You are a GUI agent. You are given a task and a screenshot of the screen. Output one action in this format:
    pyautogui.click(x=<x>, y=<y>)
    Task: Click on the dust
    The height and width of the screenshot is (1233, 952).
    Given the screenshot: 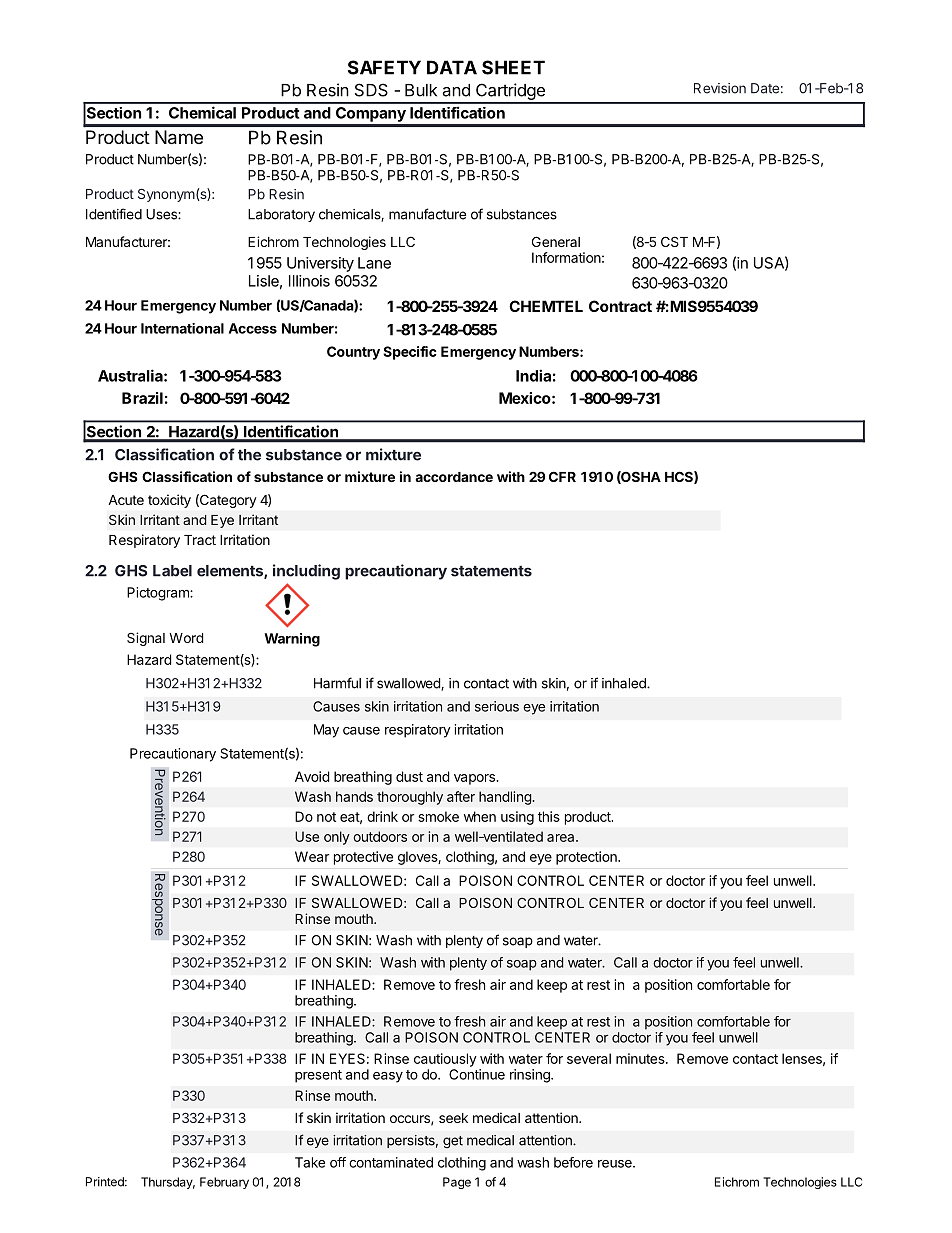 What is the action you would take?
    pyautogui.click(x=409, y=776)
